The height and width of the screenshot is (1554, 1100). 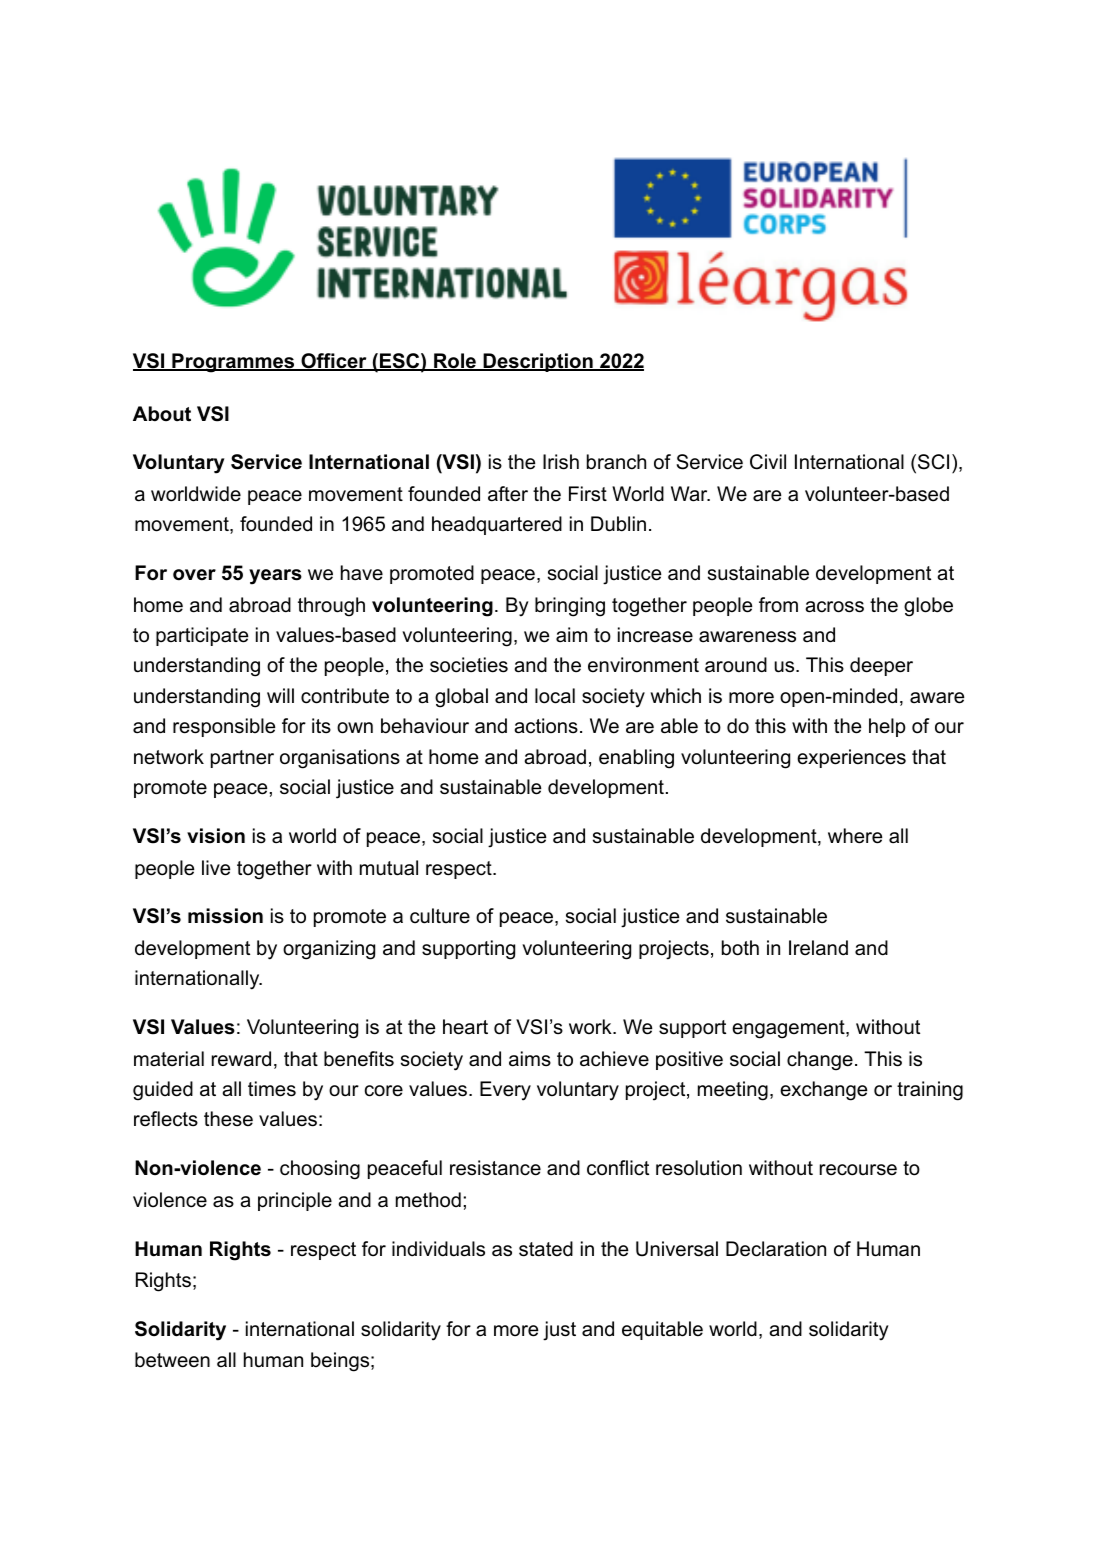 I want to click on between, so click(x=172, y=1360).
